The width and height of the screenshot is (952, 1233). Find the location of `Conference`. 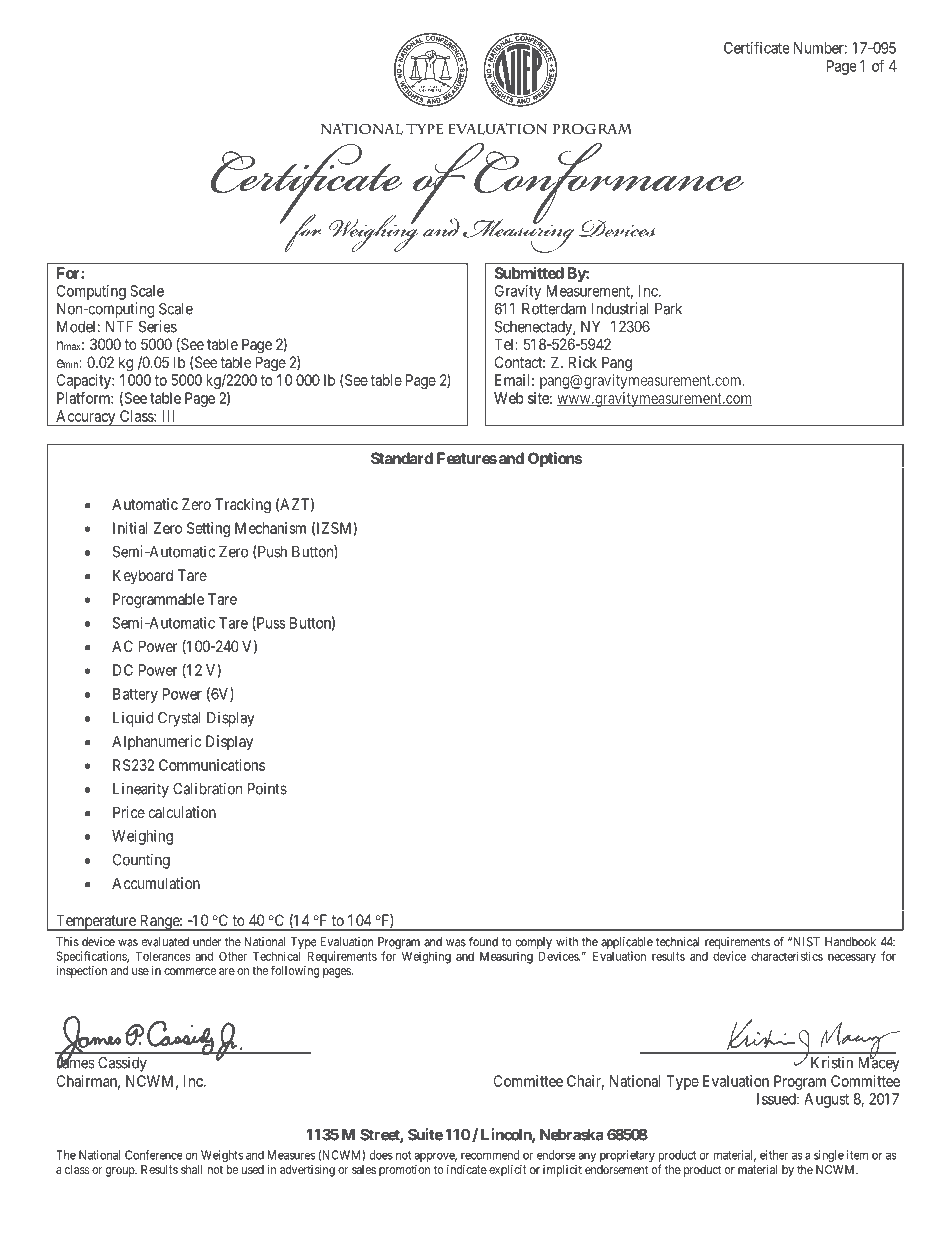

Conference is located at coordinates (154, 1155).
